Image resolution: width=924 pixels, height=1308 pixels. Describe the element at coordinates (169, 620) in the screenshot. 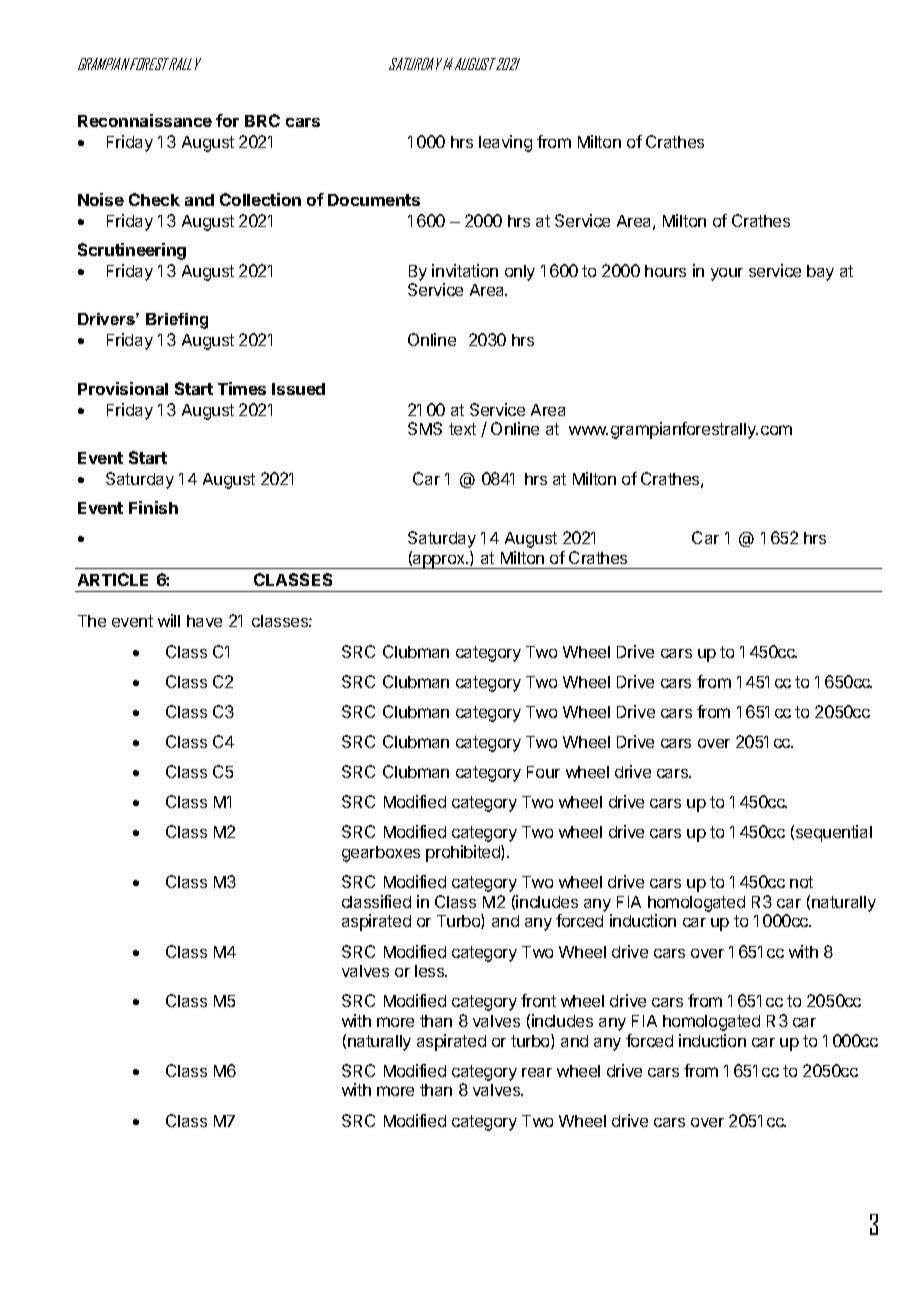

I see `will` at that location.
